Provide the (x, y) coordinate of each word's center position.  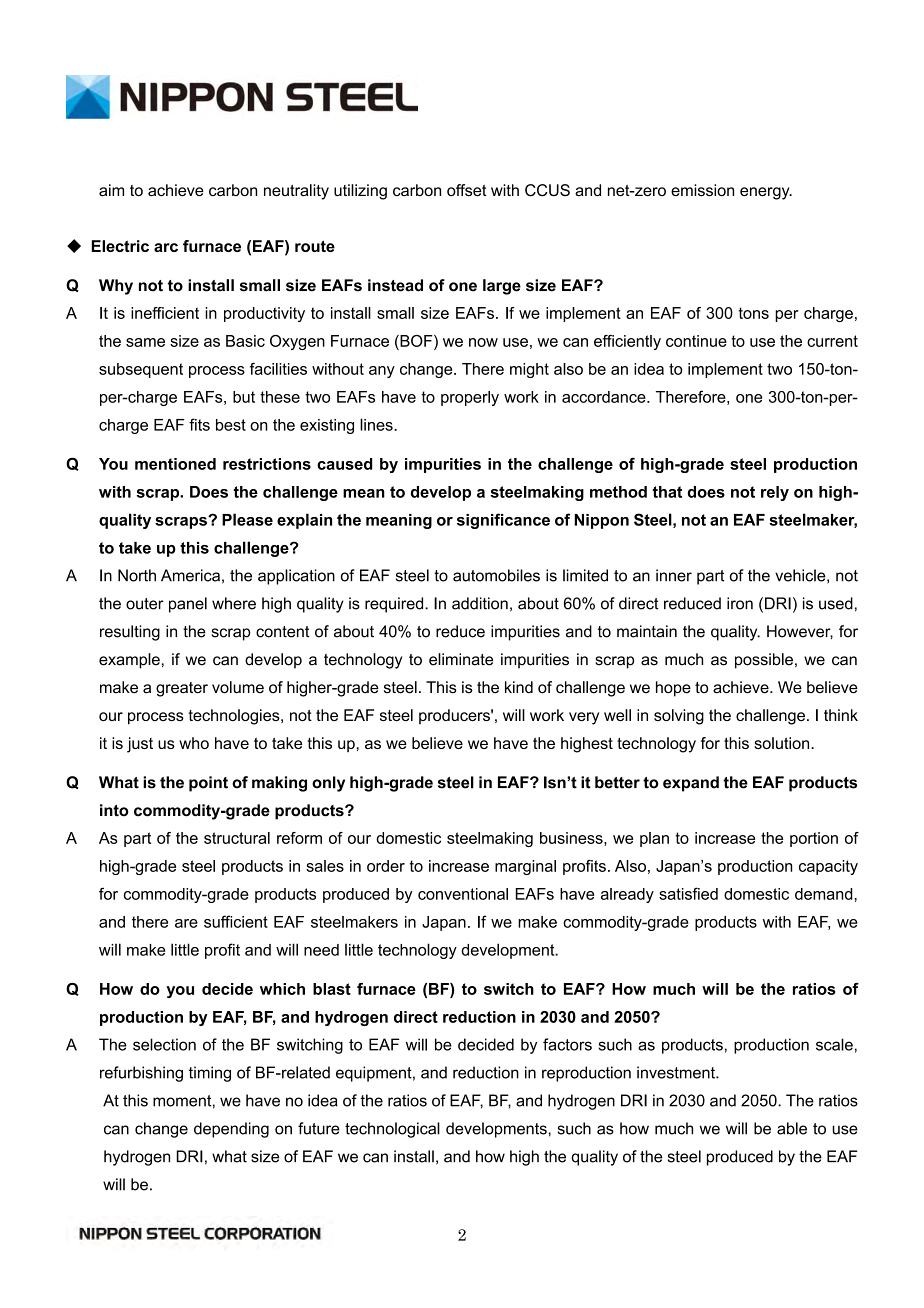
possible (764, 661)
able (792, 1128)
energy (766, 193)
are (186, 923)
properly (470, 398)
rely (775, 493)
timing (210, 1074)
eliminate (461, 659)
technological (392, 1130)
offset (467, 190)
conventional (463, 894)
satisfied (688, 893)
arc (166, 247)
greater (182, 689)
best (231, 425)
